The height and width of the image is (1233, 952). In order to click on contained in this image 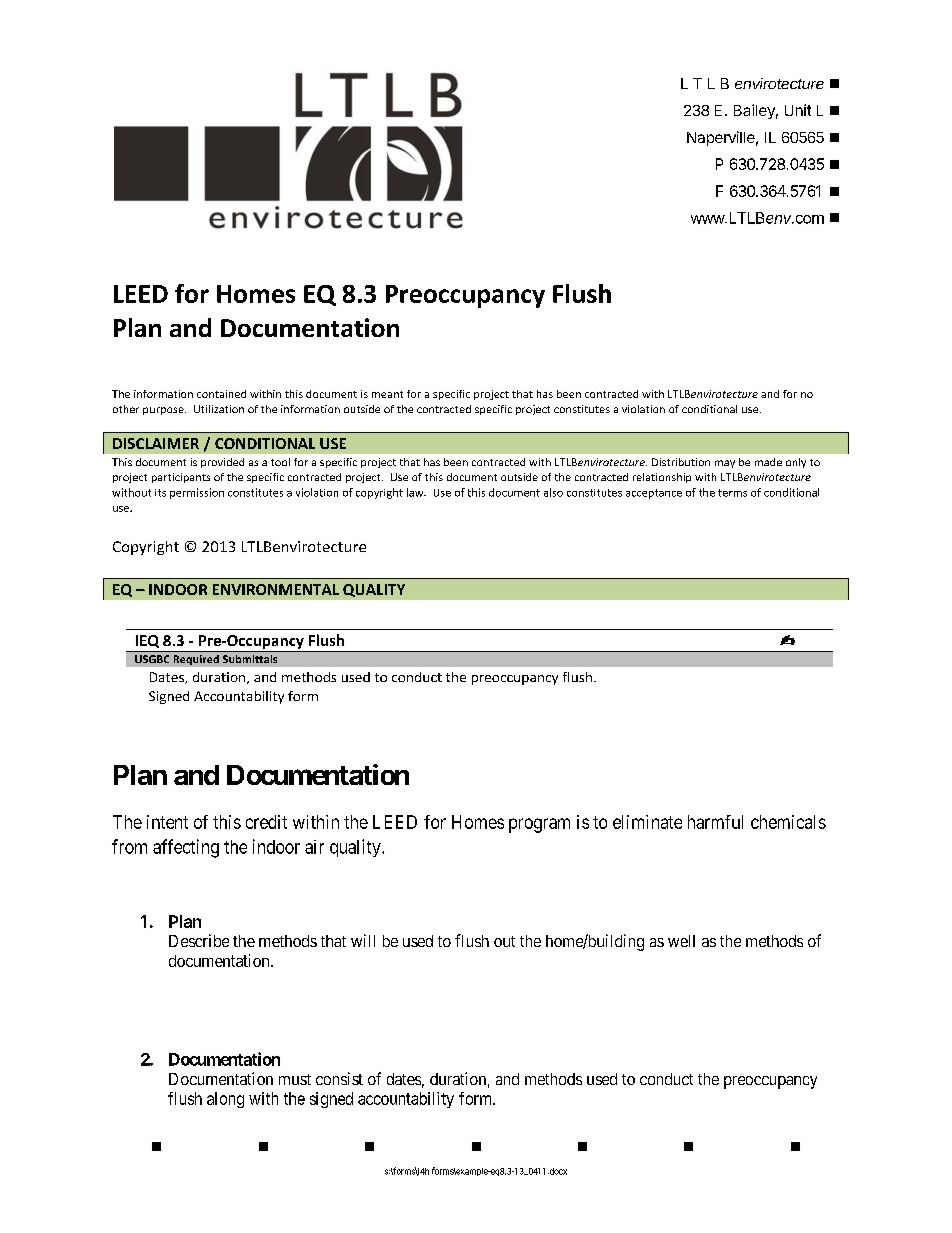, I will do `click(221, 394)`.
